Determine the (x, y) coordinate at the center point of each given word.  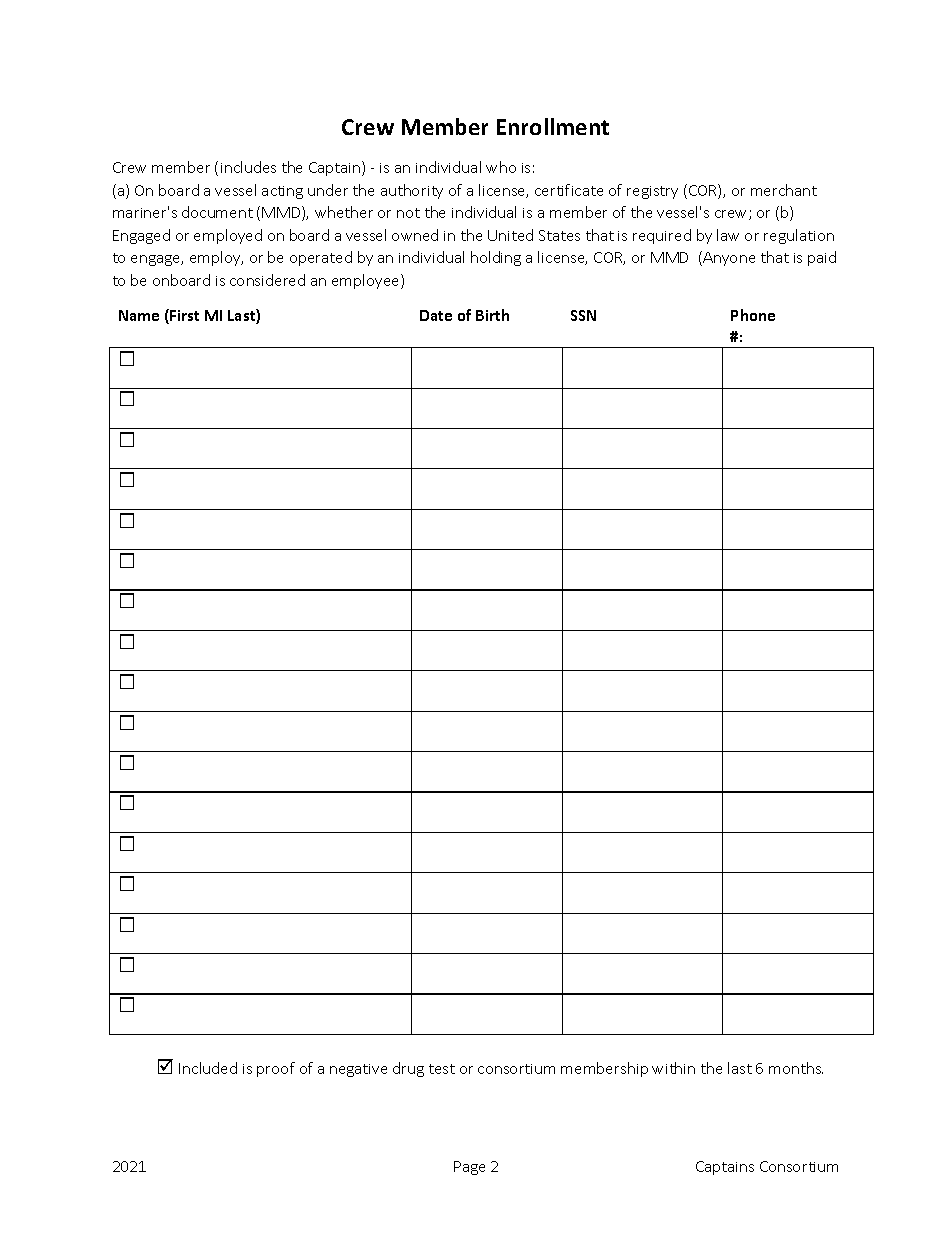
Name (139, 315)
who (501, 167)
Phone (753, 315)
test (442, 1069)
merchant (784, 190)
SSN (583, 315)
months (796, 1068)
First (183, 316)
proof (276, 1069)
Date (436, 315)
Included (208, 1068)
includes (248, 167)
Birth (492, 315)
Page (469, 1168)
